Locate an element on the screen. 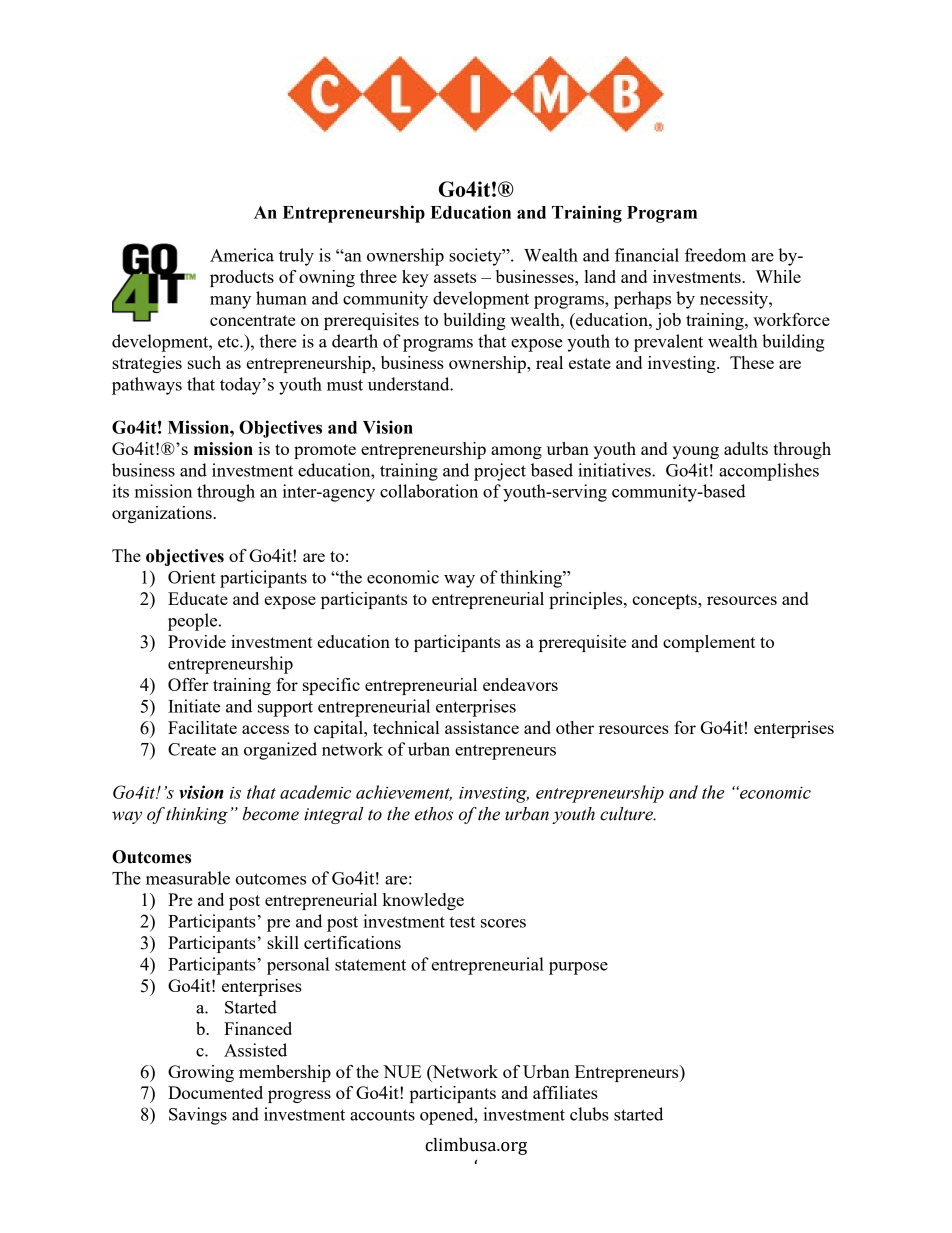 The height and width of the screenshot is (1233, 952). assets is located at coordinates (455, 277).
